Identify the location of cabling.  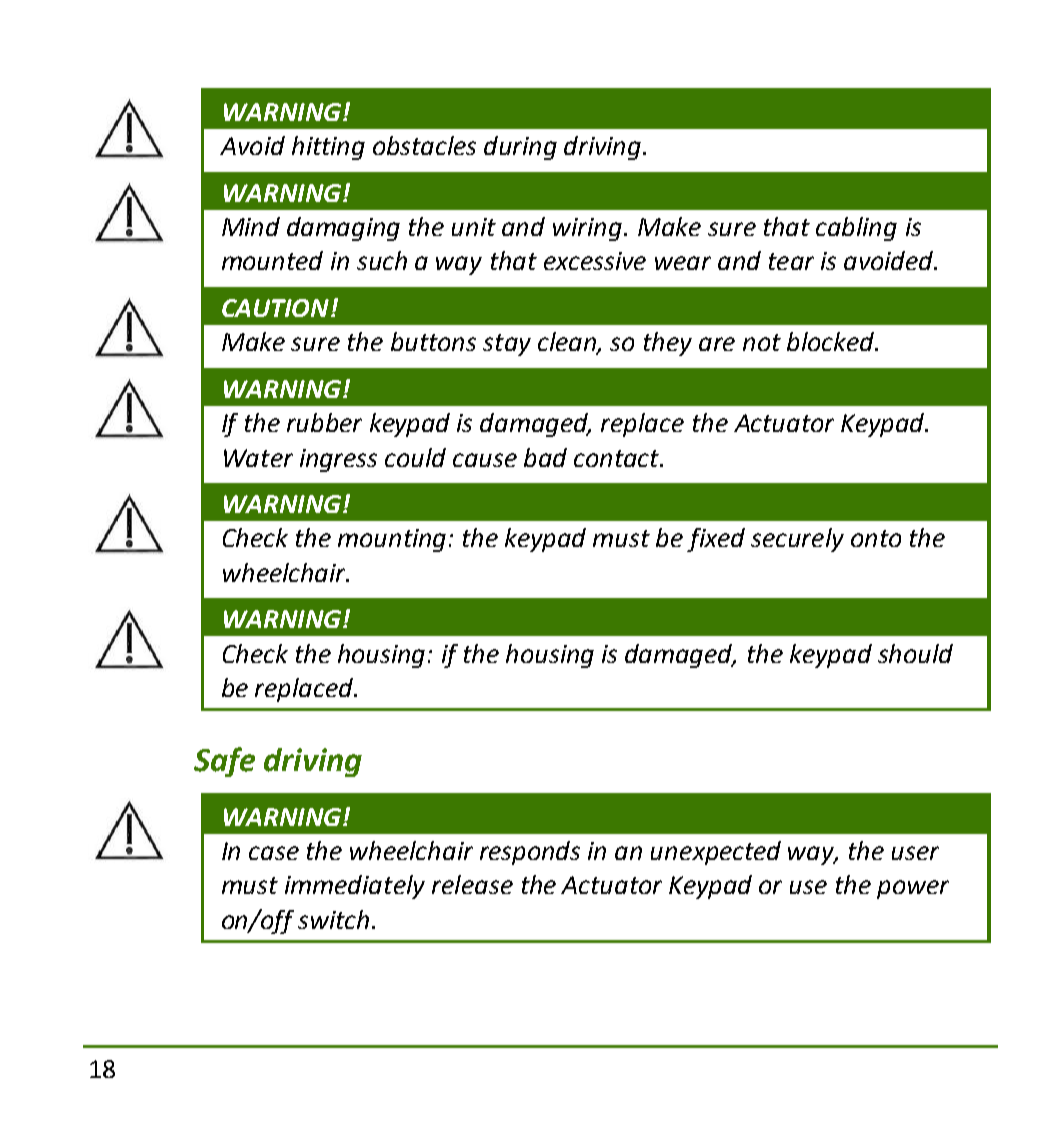
(856, 229).
